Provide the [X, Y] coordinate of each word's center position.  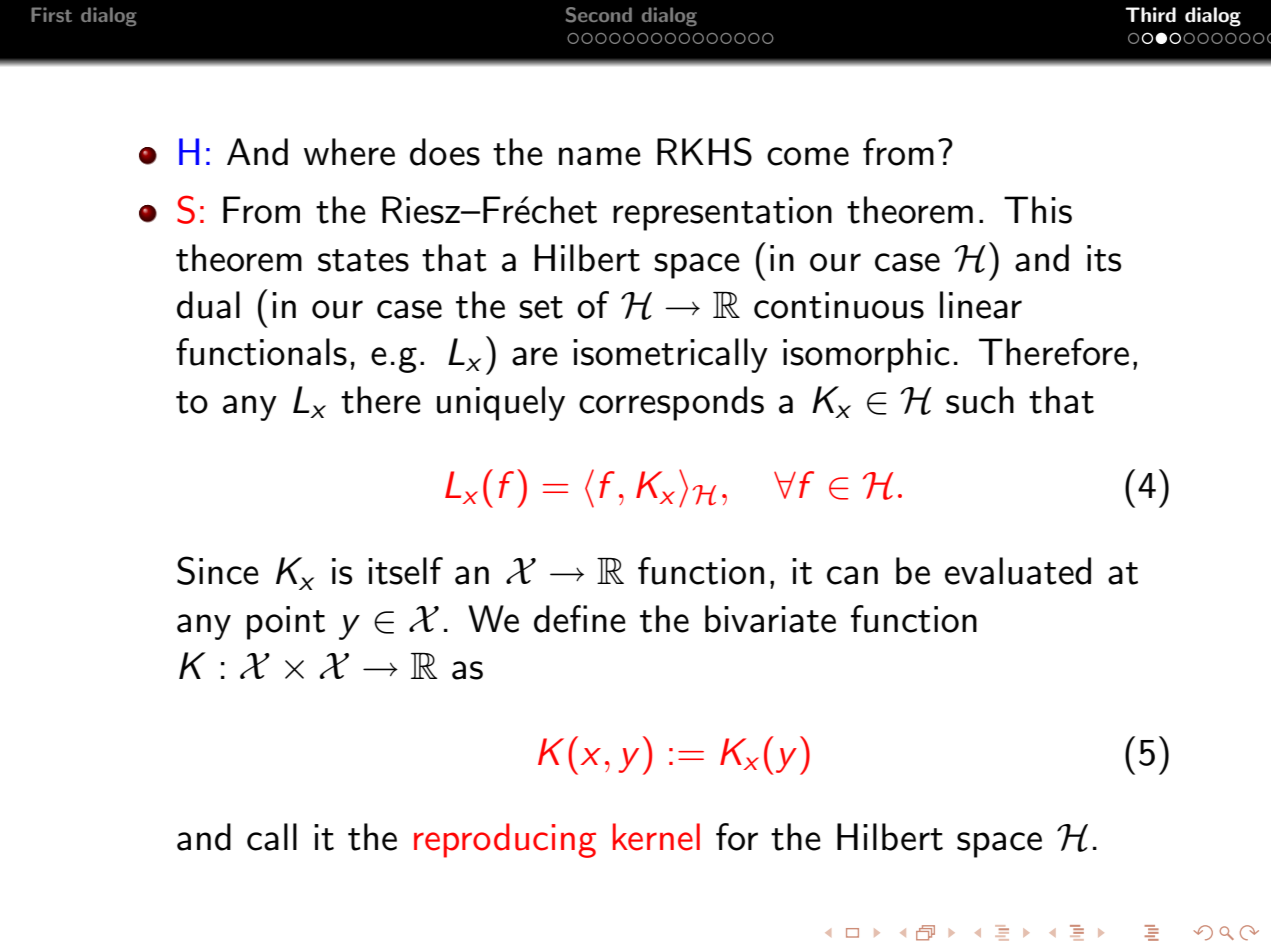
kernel [656, 837]
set [541, 307]
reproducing [505, 840]
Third [1150, 15]
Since [218, 570]
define [580, 619]
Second [599, 15]
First [51, 14]
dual [208, 305]
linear [981, 305]
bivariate [770, 619]
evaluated [1018, 571]
